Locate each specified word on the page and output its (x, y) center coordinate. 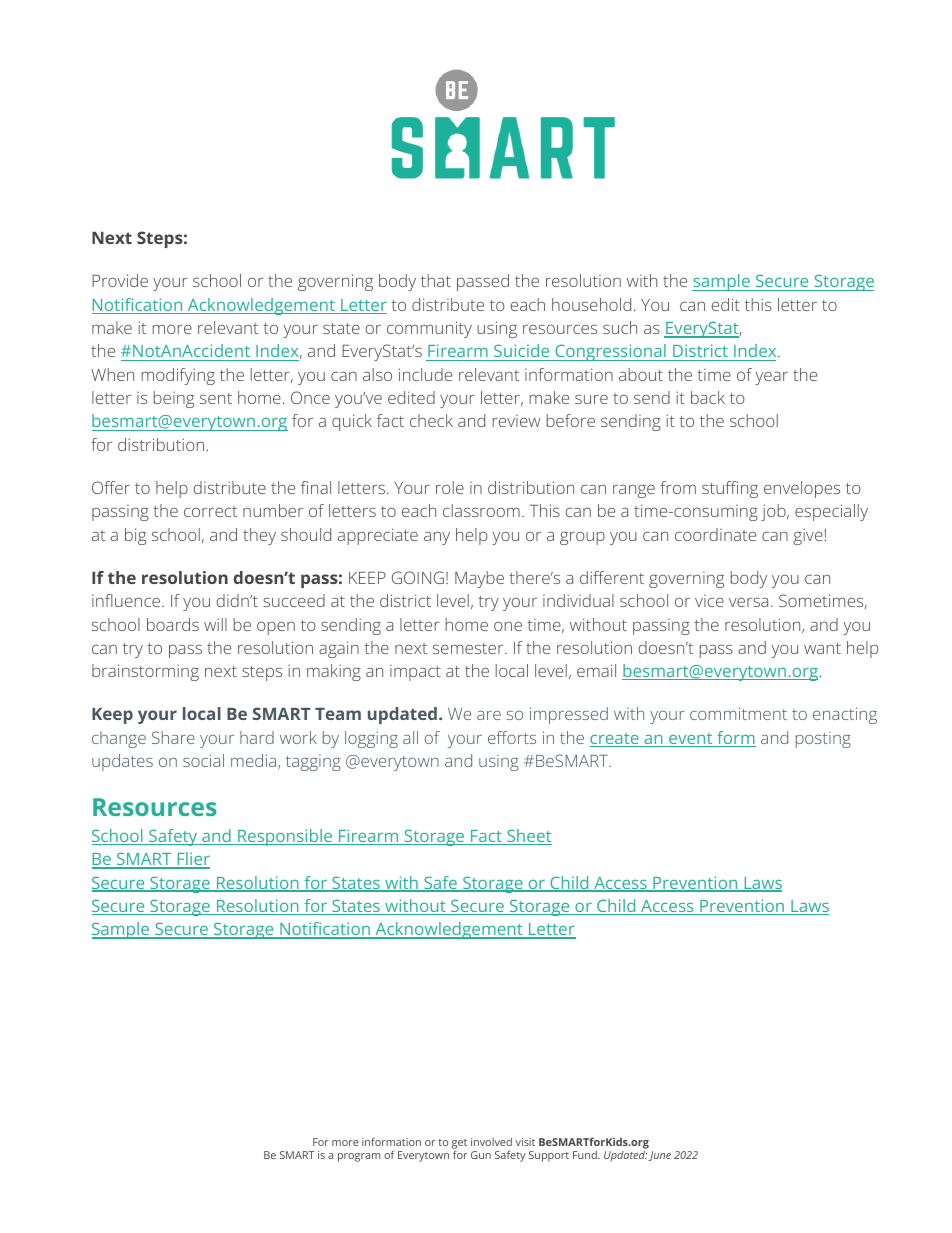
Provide (120, 280)
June (659, 1156)
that (436, 280)
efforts (512, 737)
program (359, 1157)
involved (491, 1142)
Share (173, 737)
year (771, 378)
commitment (738, 713)
